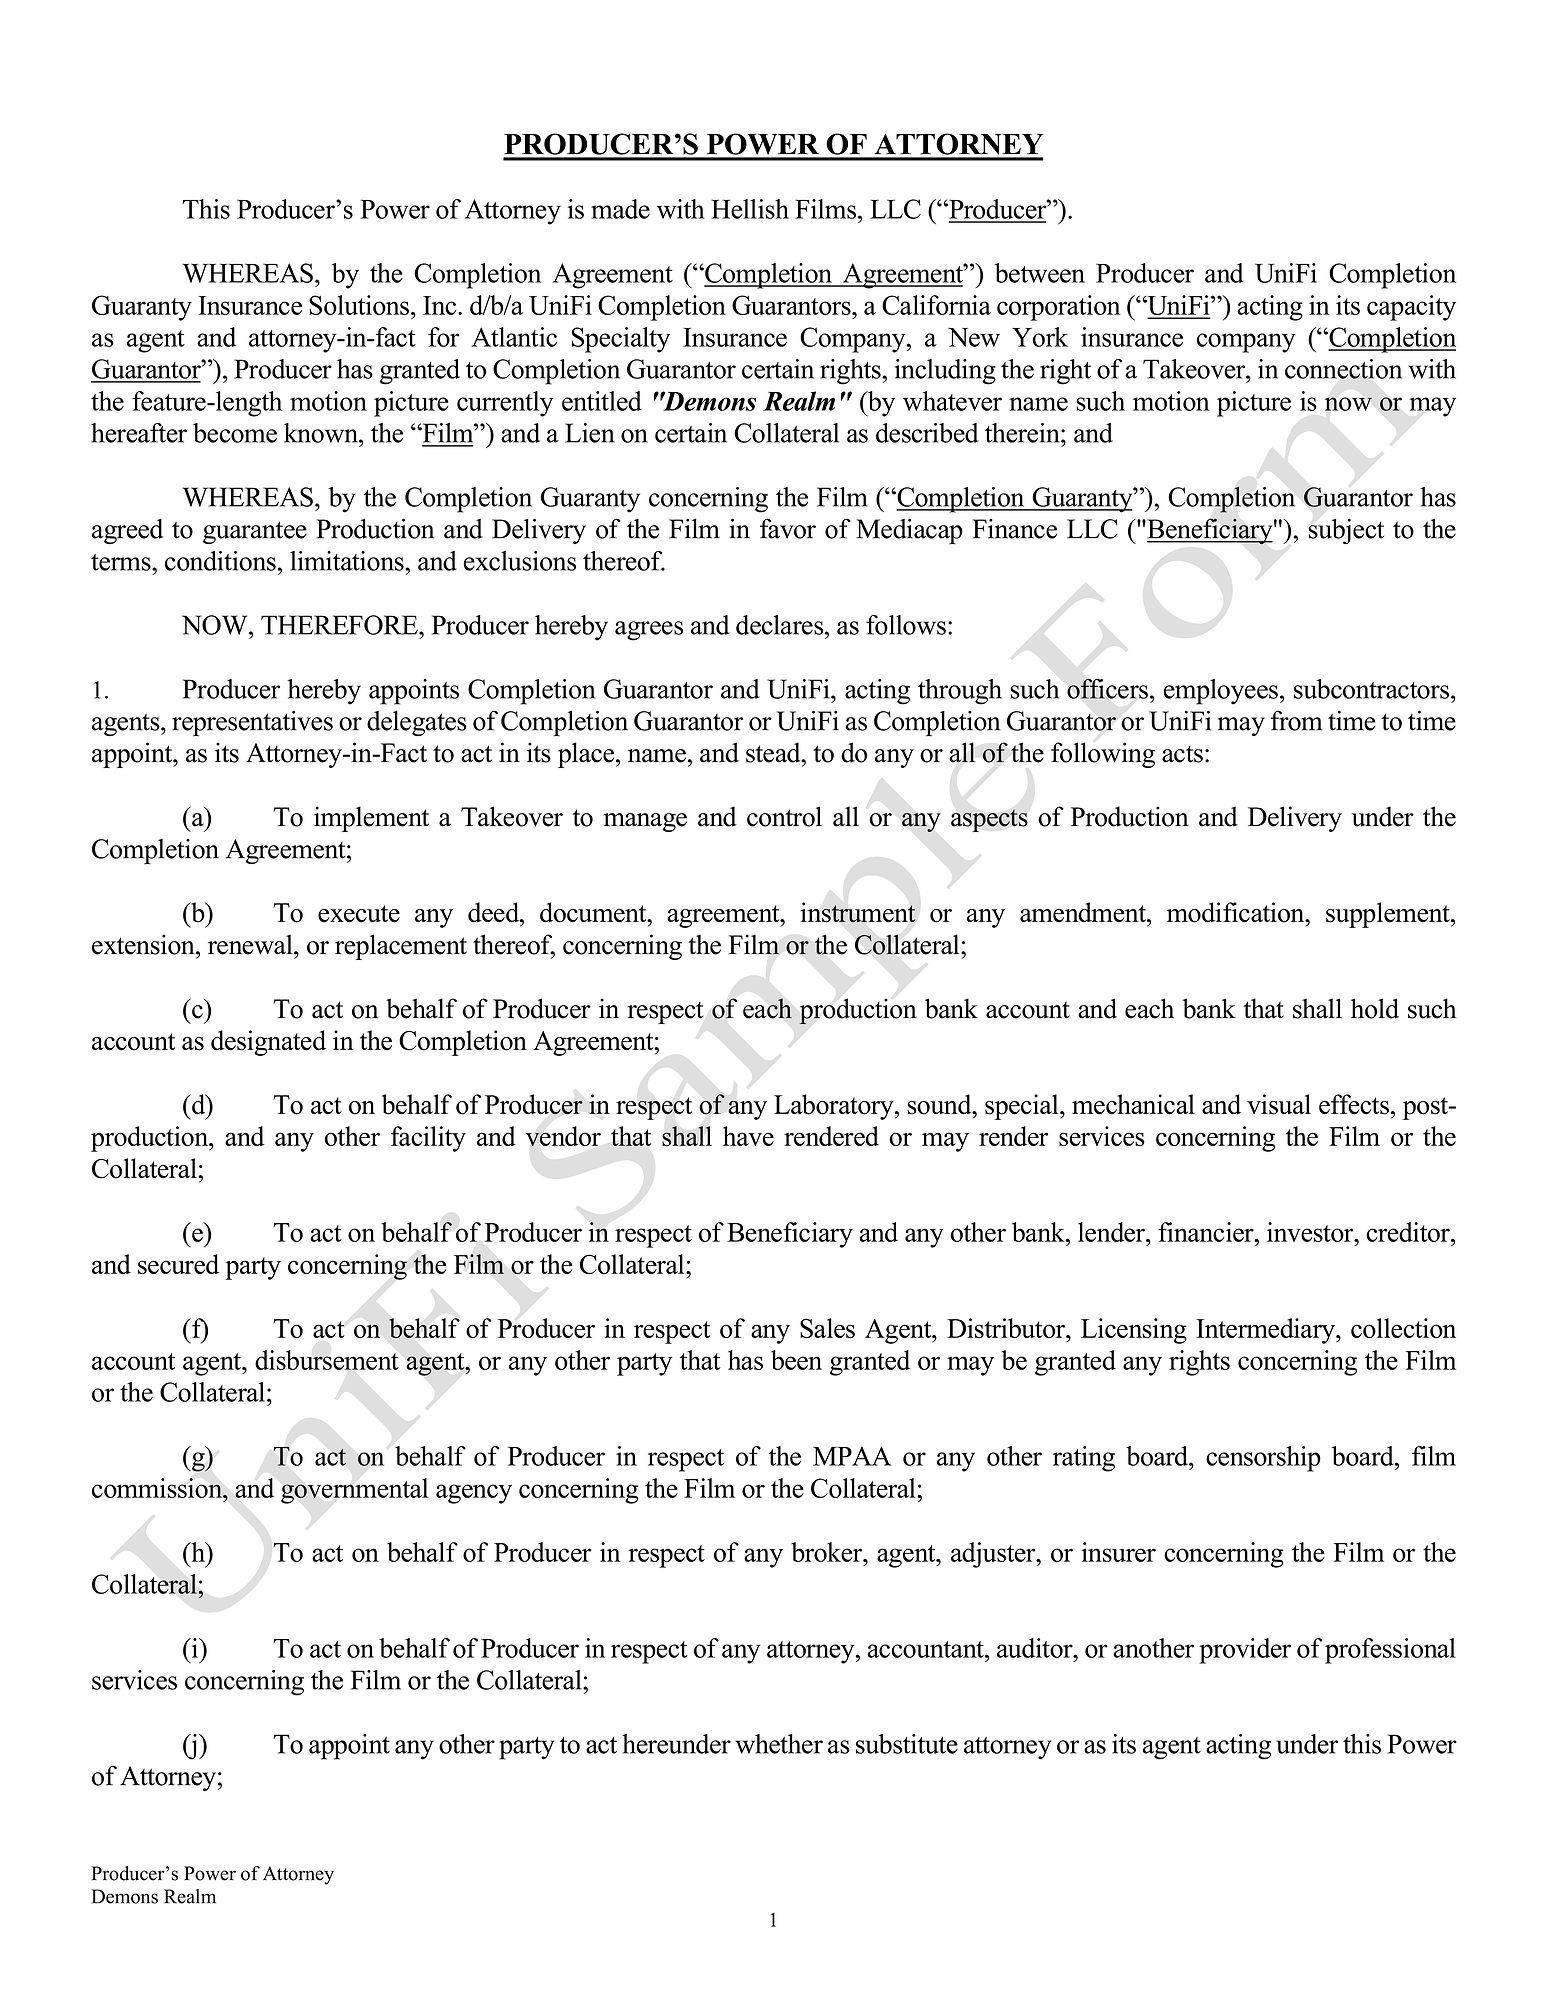 The image size is (1547, 2002). Describe the element at coordinates (1411, 308) in the image. I see `capacity` at that location.
